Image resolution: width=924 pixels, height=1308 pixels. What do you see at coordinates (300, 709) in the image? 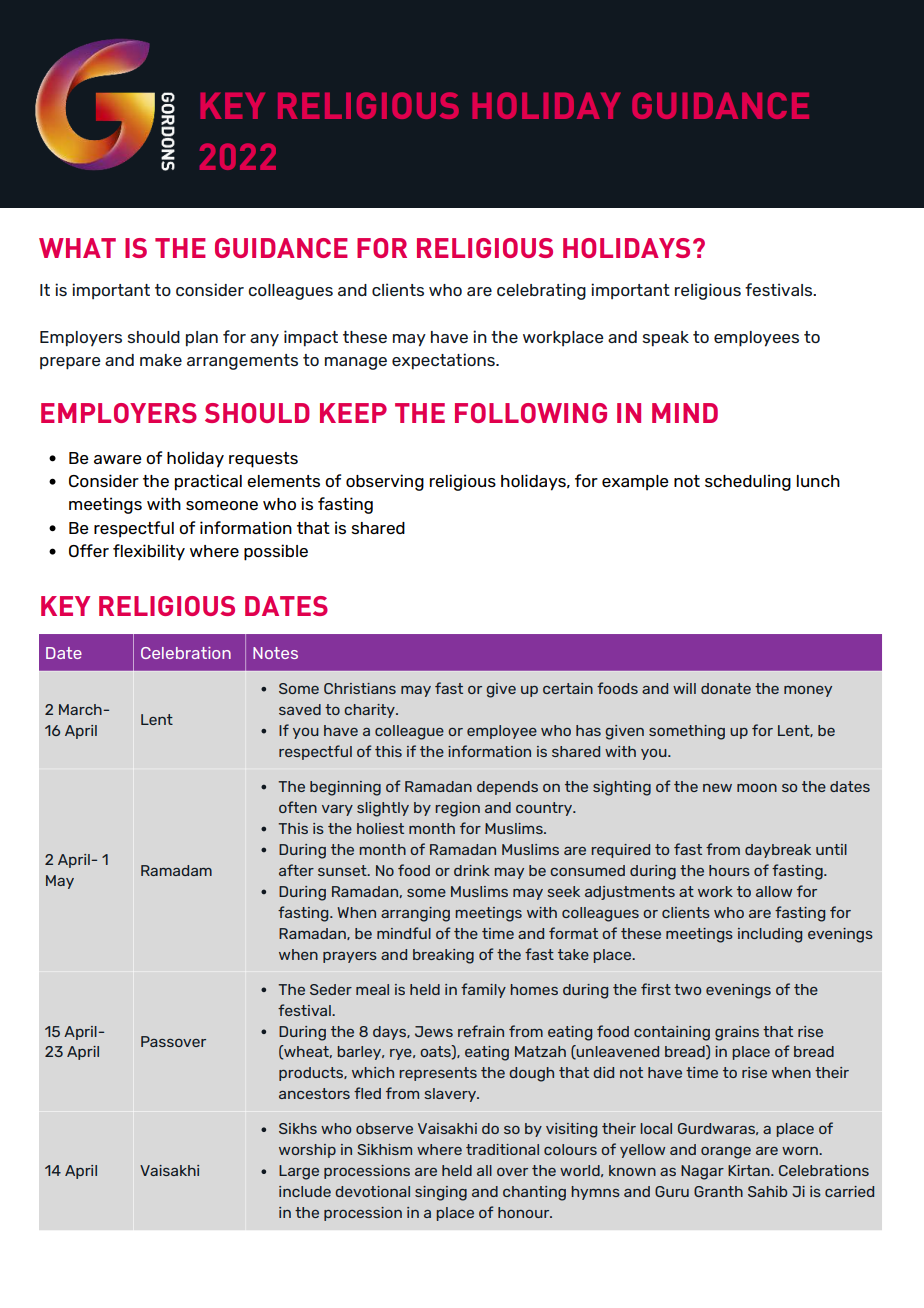
I see `saved` at bounding box center [300, 709].
